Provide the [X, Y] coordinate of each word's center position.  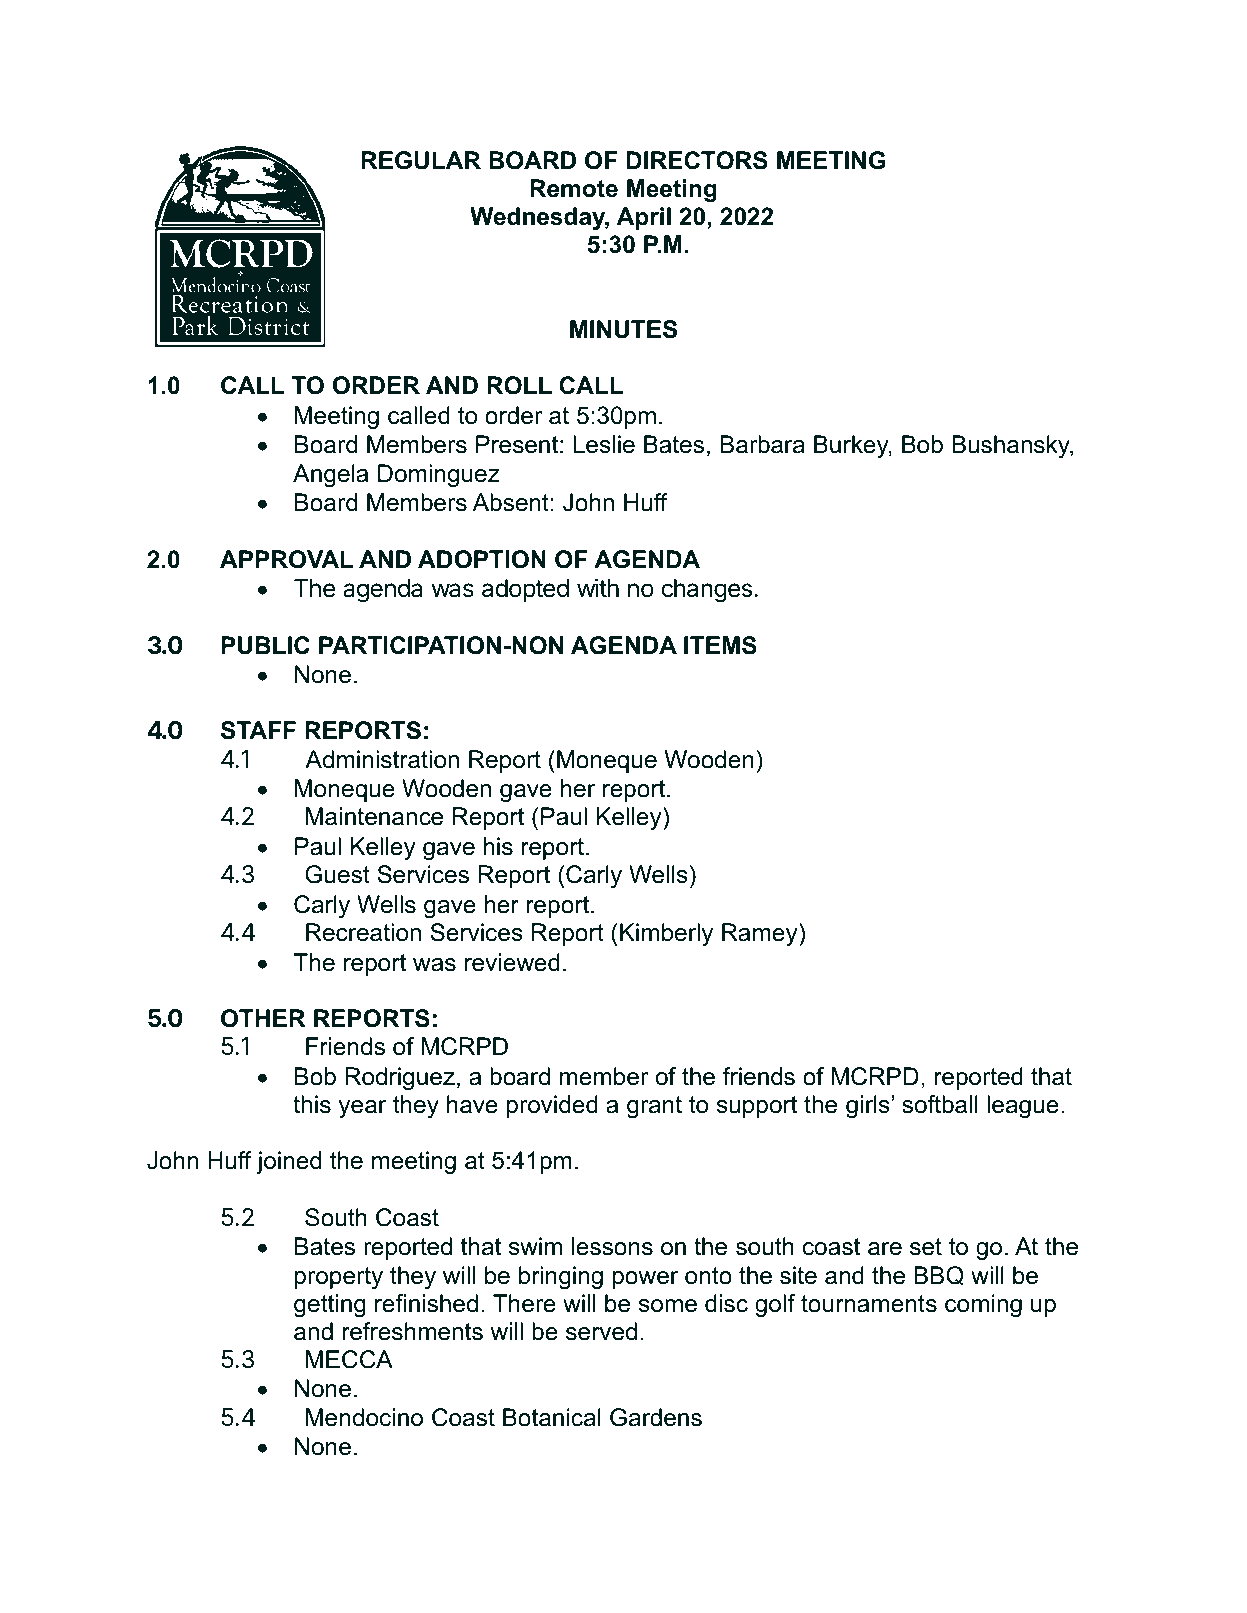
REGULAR [421, 160]
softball [940, 1104]
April [644, 218]
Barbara [762, 444]
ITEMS [720, 645]
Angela [330, 475]
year [362, 1109]
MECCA [349, 1359]
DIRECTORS [697, 160]
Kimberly [666, 934]
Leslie [604, 444]
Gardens [656, 1417]
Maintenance [374, 816]
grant [654, 1107]
